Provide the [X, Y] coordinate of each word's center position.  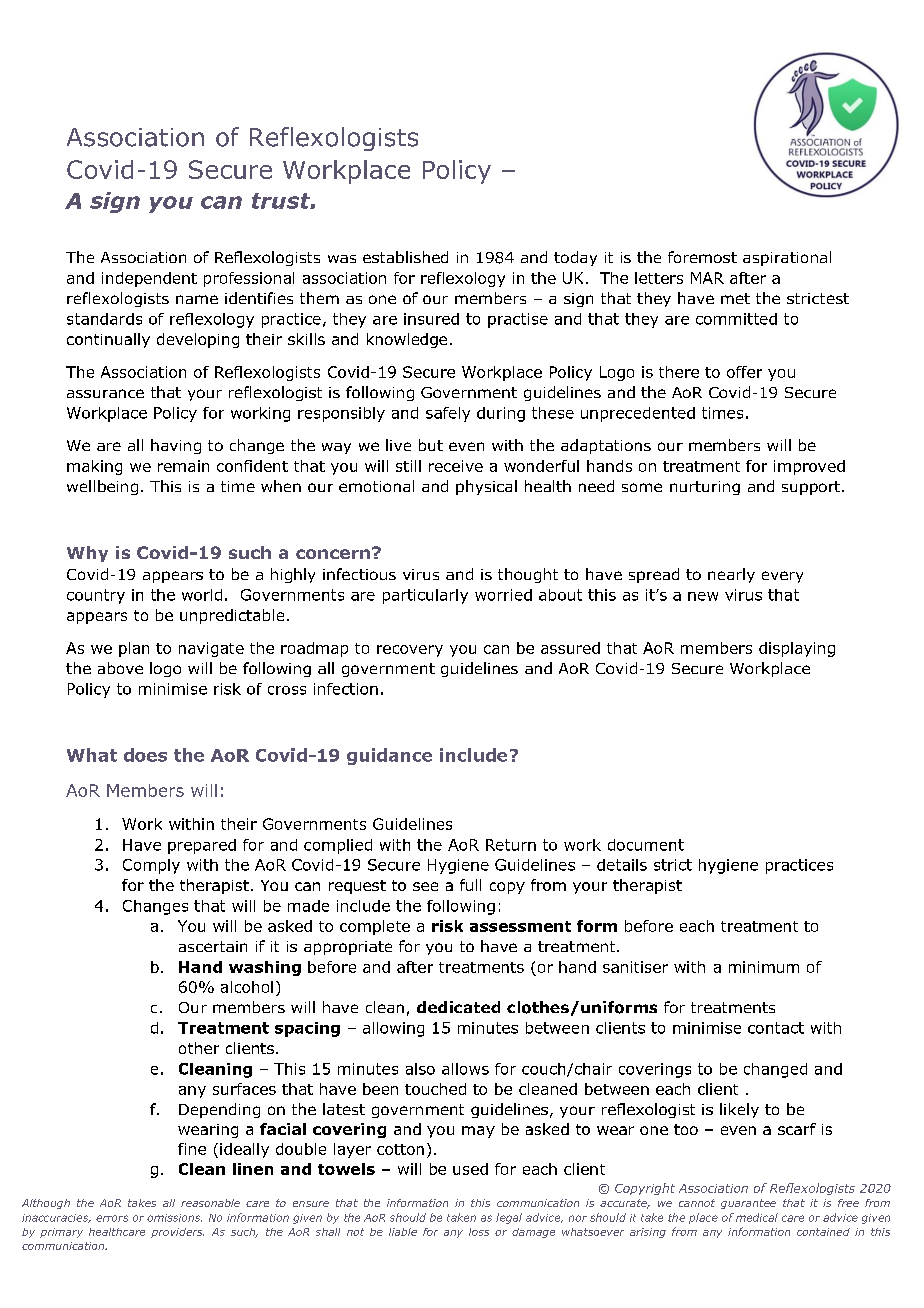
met [735, 298]
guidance [389, 756]
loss [479, 1232]
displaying [797, 649]
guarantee [748, 1204]
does [145, 755]
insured [431, 319]
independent [149, 279]
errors [112, 1218]
